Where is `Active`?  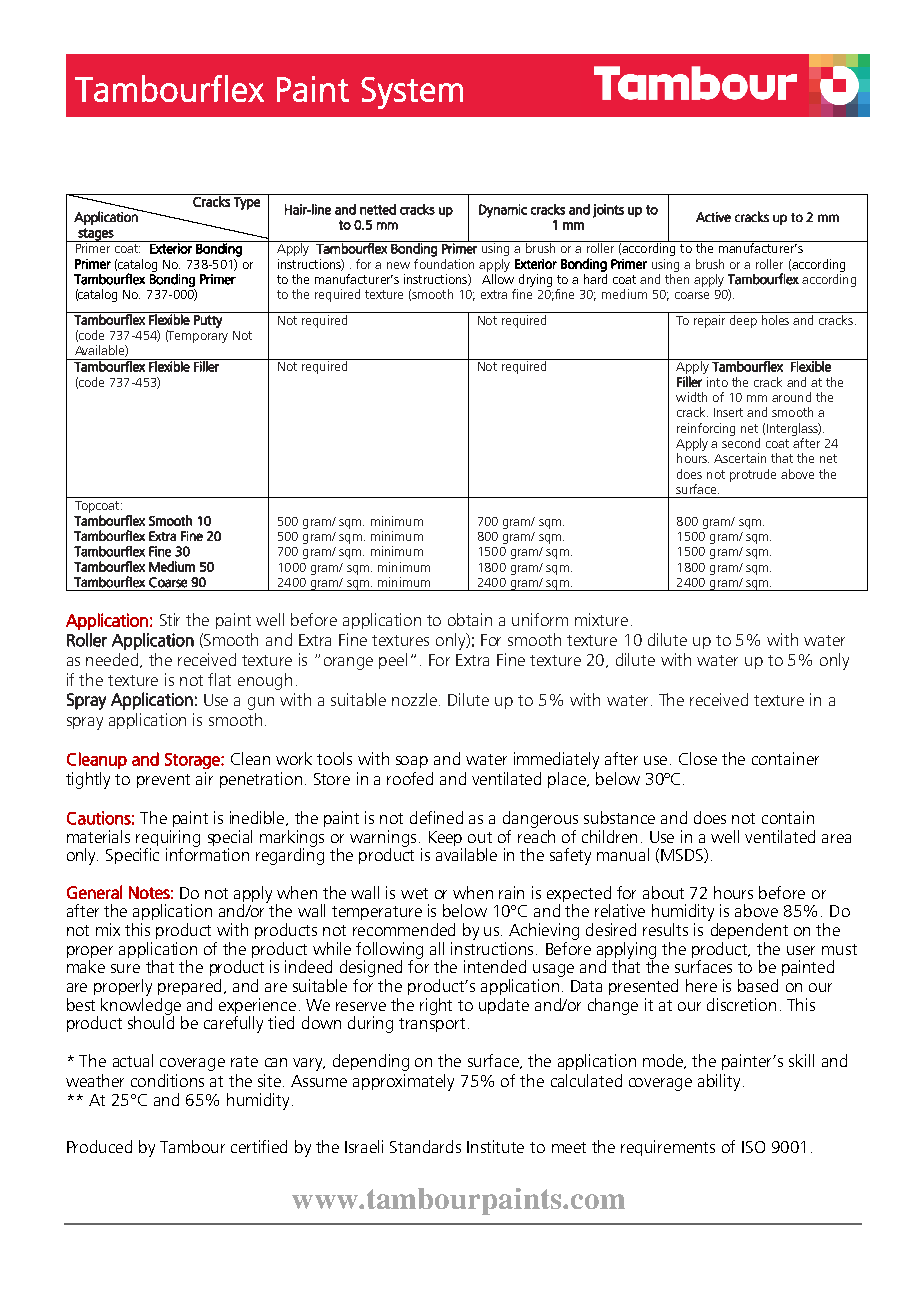 Active is located at coordinates (713, 217).
